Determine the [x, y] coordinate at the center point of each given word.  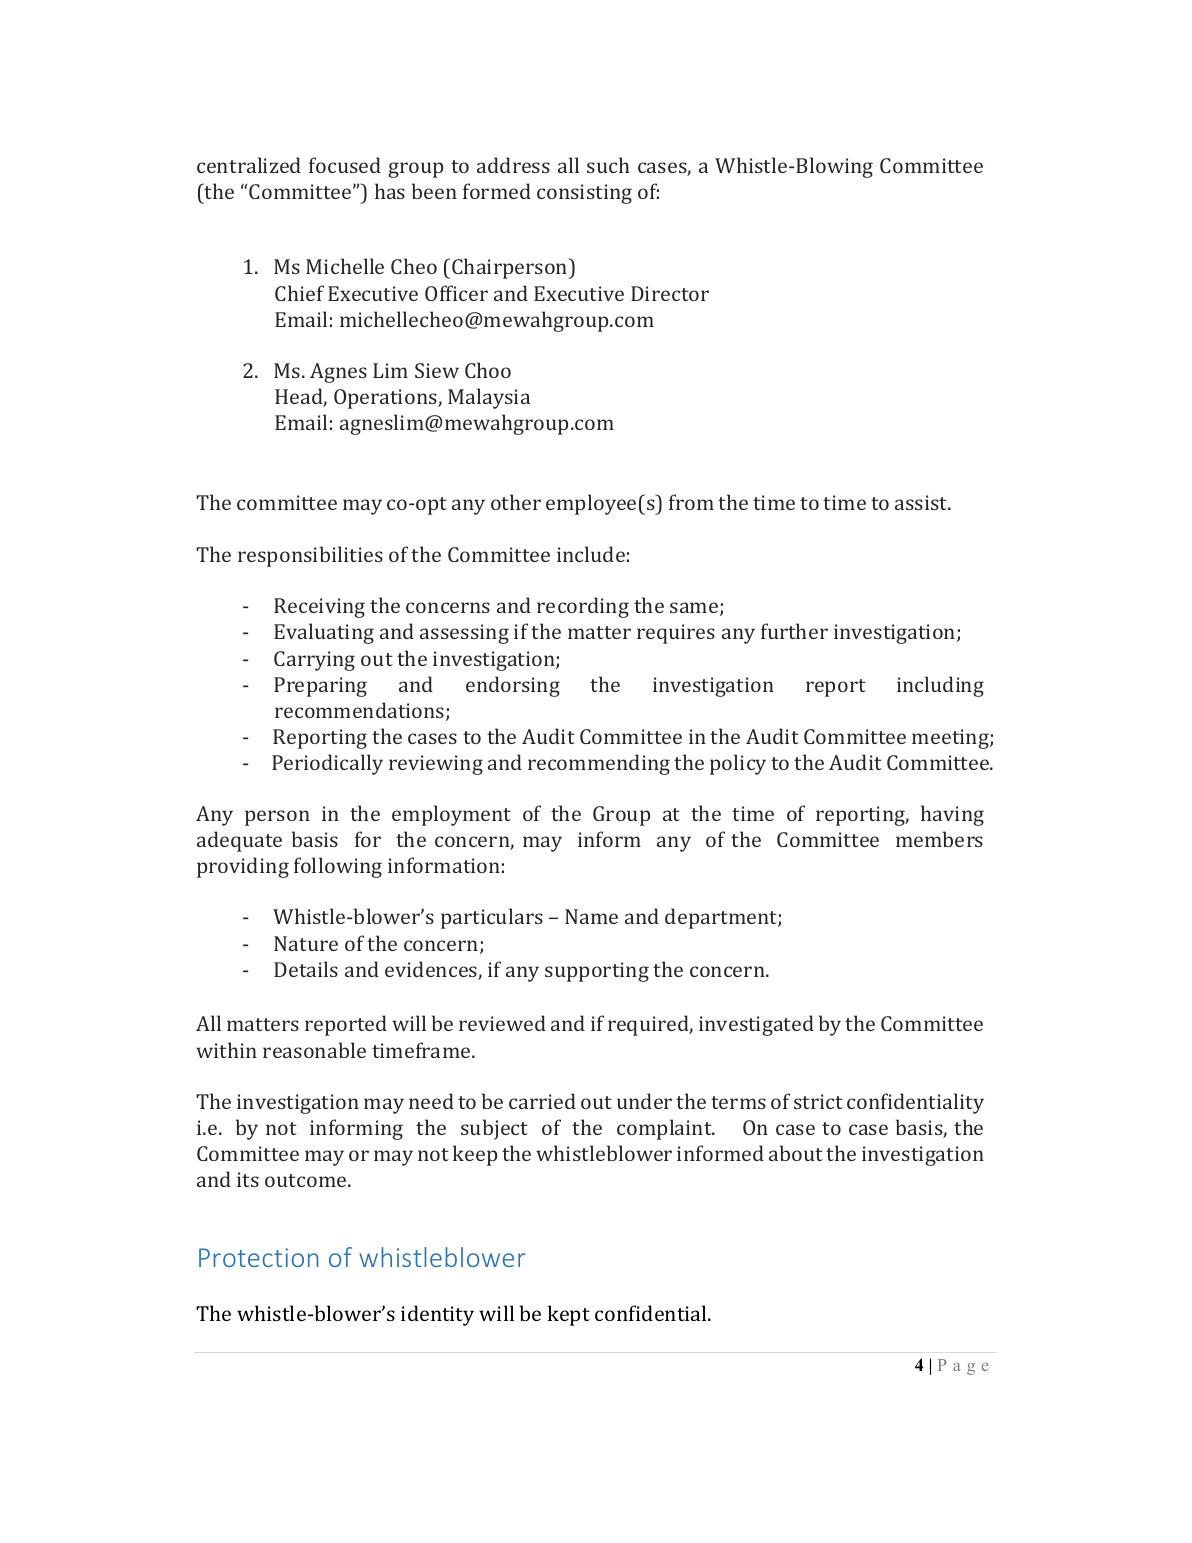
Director [670, 293]
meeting [951, 739]
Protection [258, 1257]
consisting [584, 194]
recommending [599, 764]
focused [345, 165]
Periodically [327, 764]
